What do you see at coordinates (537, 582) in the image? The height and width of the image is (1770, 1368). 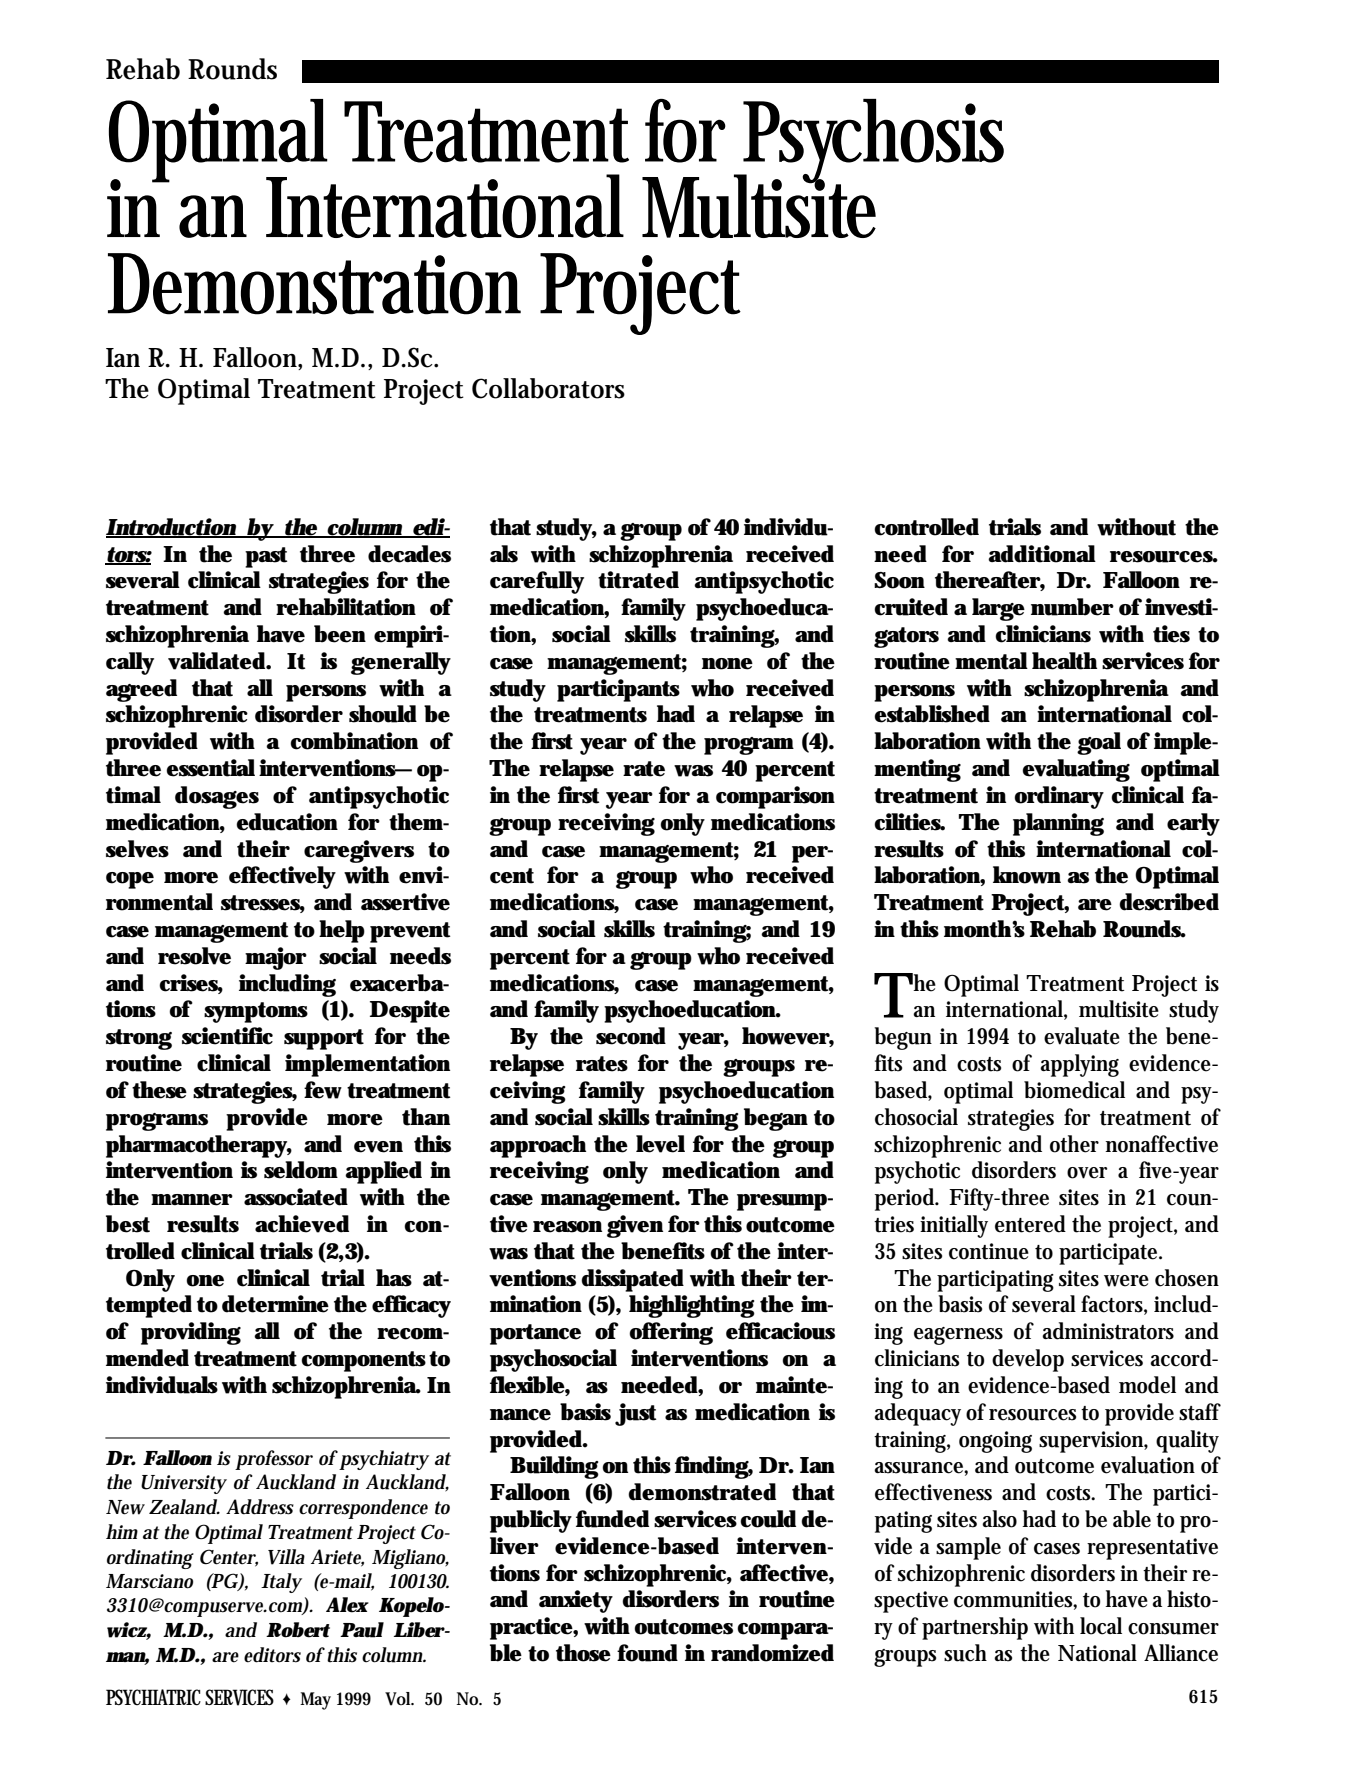 I see `carefully` at bounding box center [537, 582].
